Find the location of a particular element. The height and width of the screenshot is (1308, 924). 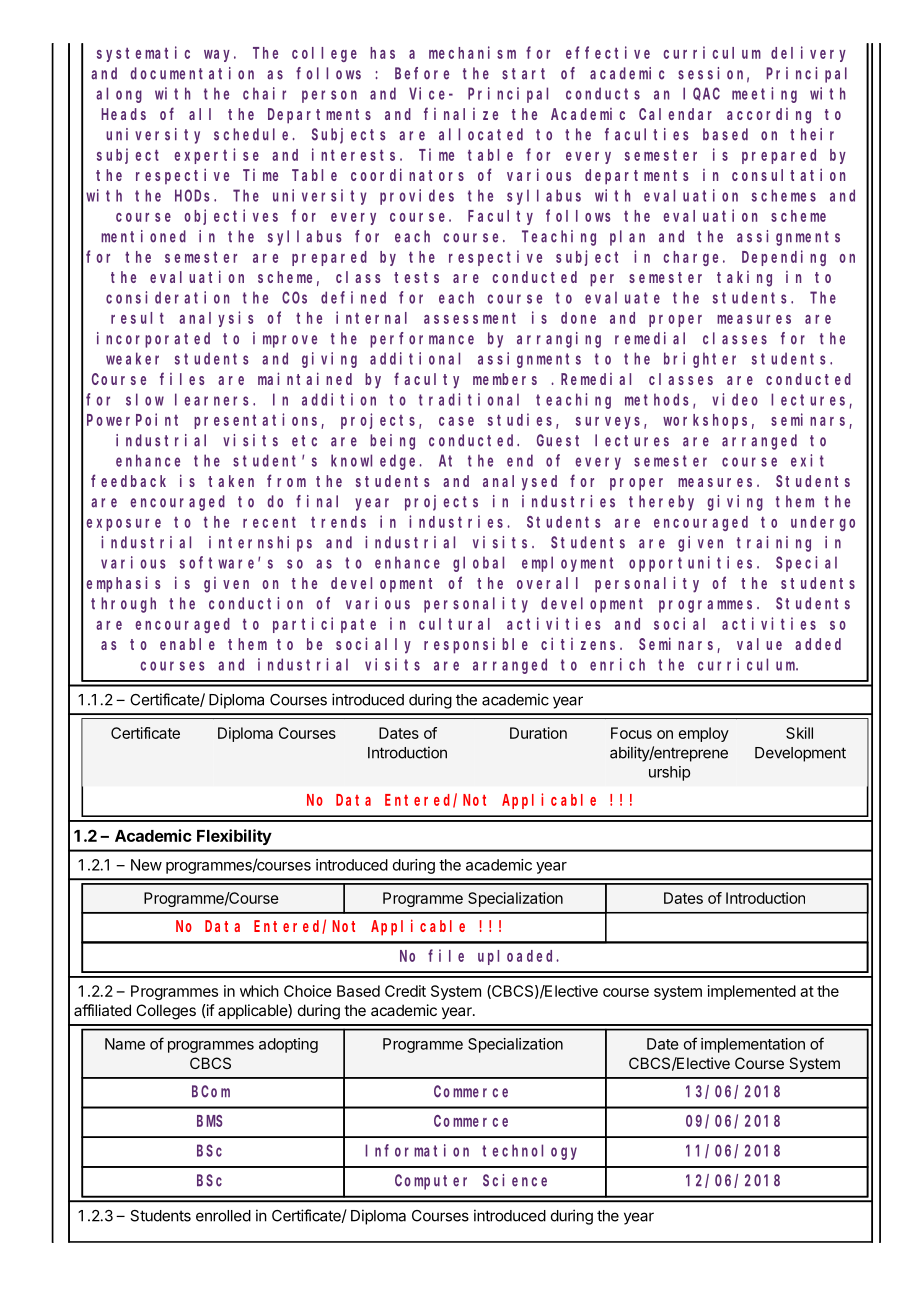

responsible is located at coordinates (476, 645).
